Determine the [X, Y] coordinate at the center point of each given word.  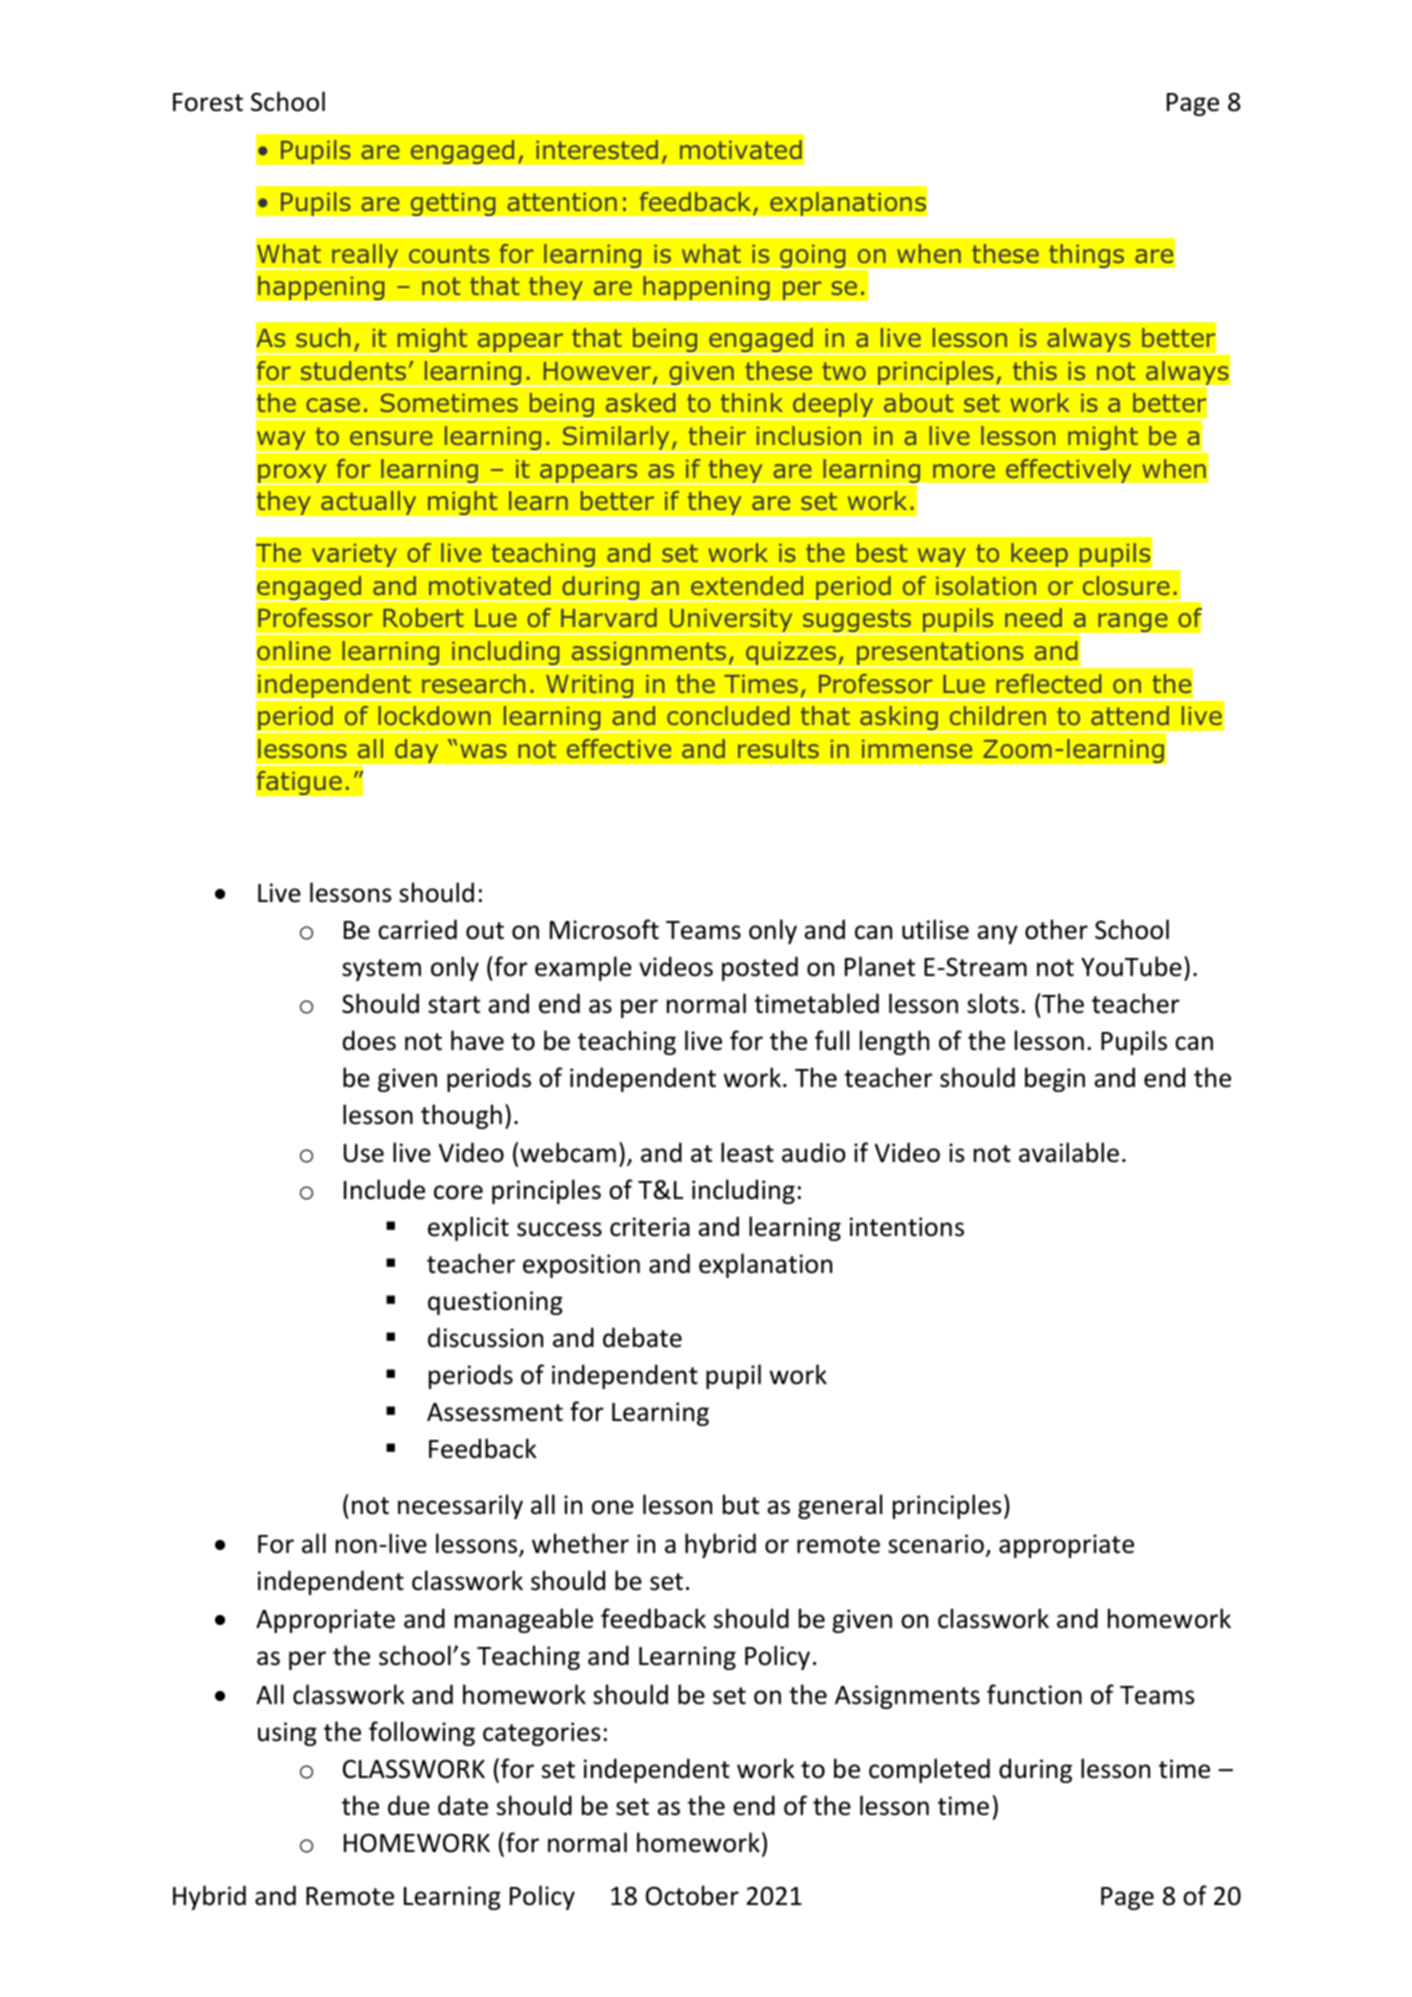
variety [354, 557]
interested [597, 149]
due [409, 1805]
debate [642, 1337]
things [1086, 256]
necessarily [460, 1506]
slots [993, 1003]
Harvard [609, 617]
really [365, 257]
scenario [936, 1544]
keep [1039, 556]
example [583, 968]
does [369, 1040]
